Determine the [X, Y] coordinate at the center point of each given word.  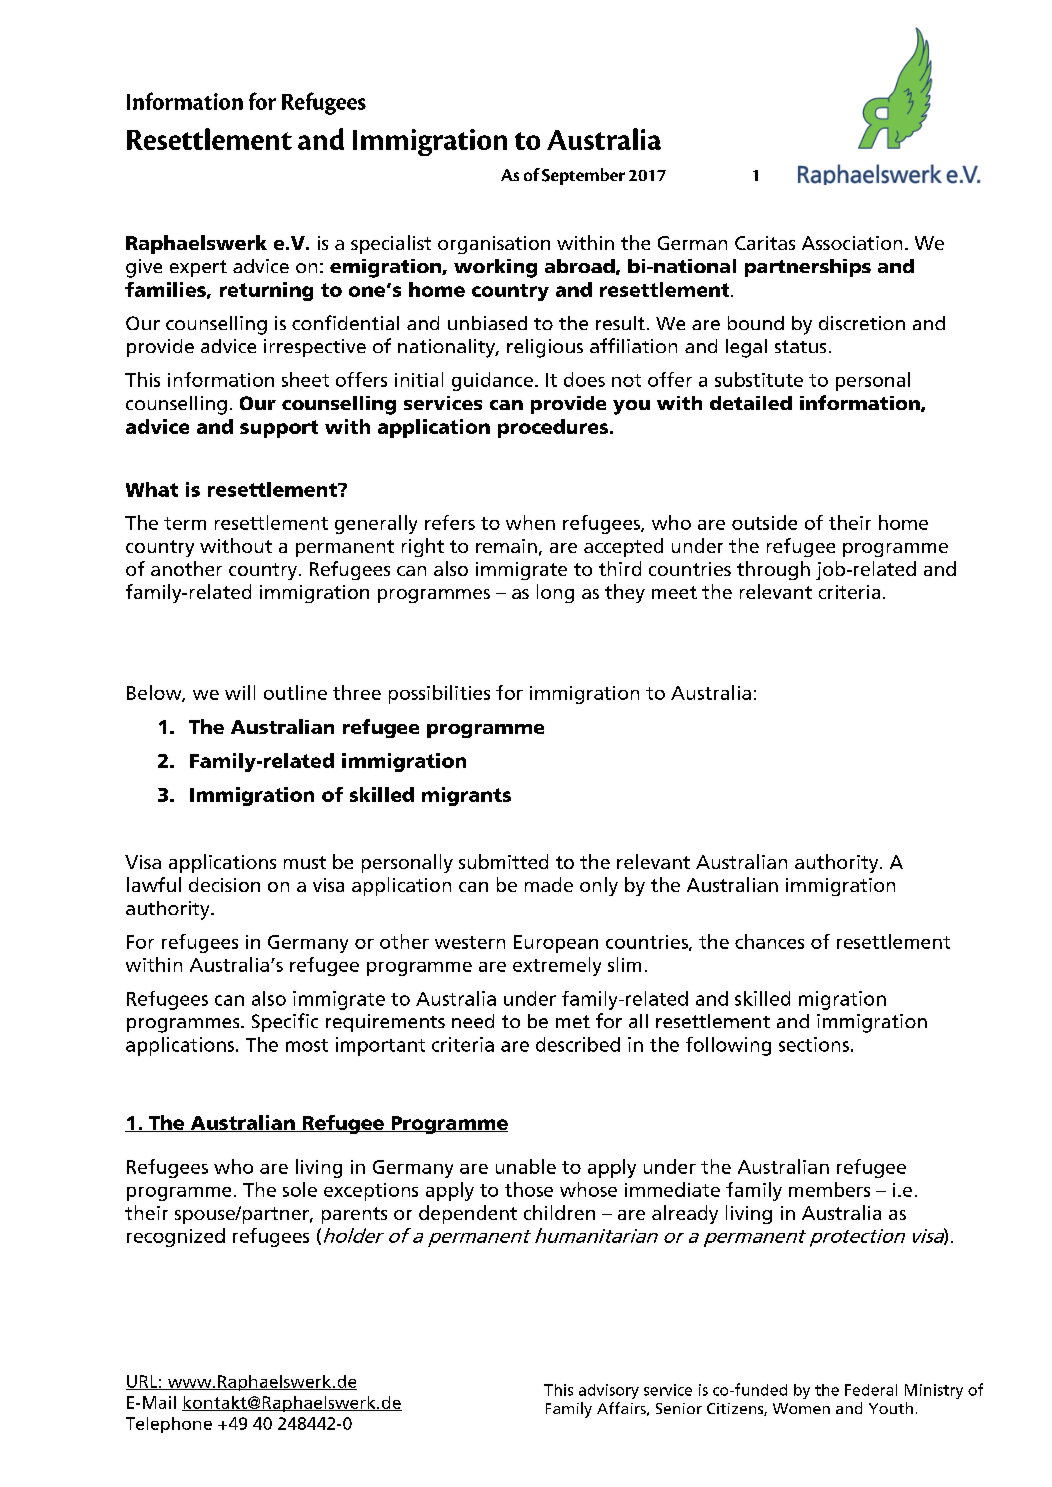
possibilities [439, 694]
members [829, 1189]
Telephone [169, 1425]
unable [526, 1166]
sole [300, 1189]
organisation [494, 245]
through [773, 570]
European [556, 944]
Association [852, 243]
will [240, 692]
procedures [554, 428]
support [279, 429]
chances [769, 941]
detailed [751, 403]
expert [198, 268]
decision [224, 884]
